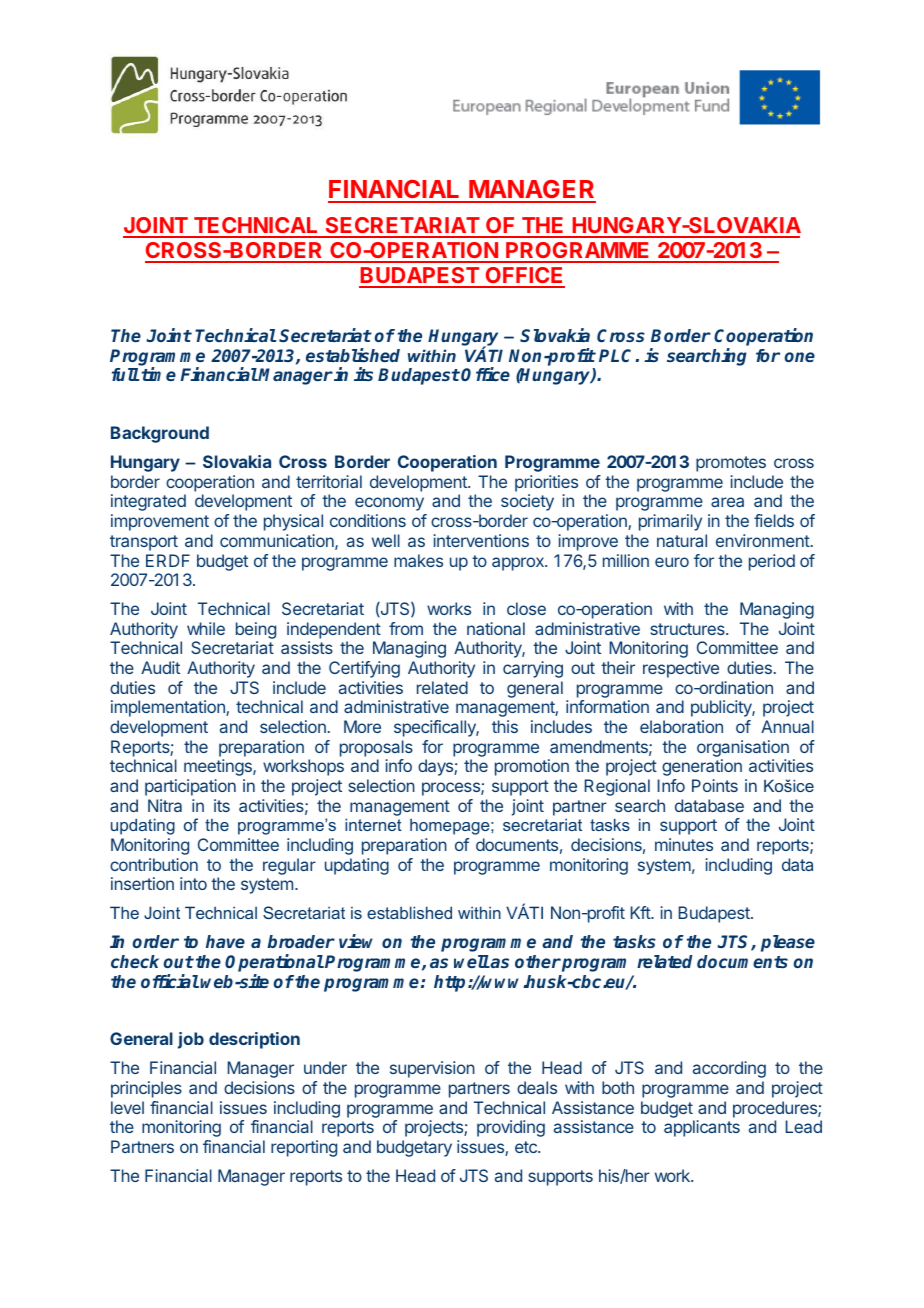 Image resolution: width=924 pixels, height=1308 pixels. What do you see at coordinates (800, 357) in the image?
I see `one` at bounding box center [800, 357].
